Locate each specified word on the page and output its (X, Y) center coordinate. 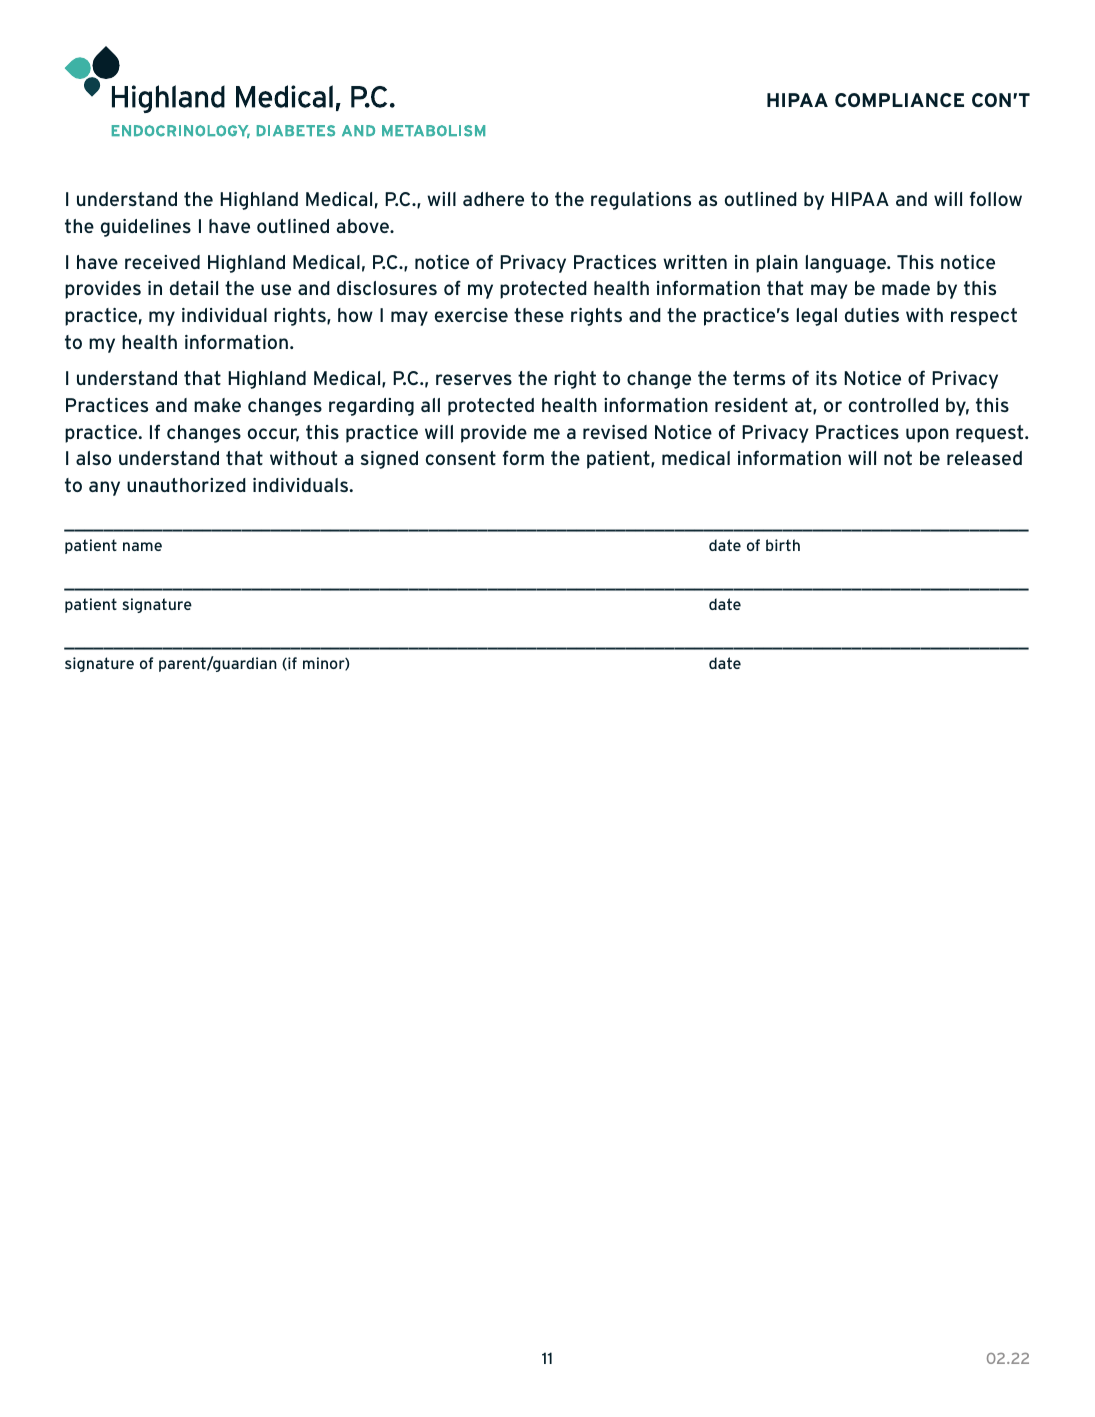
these (539, 315)
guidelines (146, 228)
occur (273, 435)
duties (872, 315)
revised (615, 432)
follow (996, 198)
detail (194, 288)
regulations (641, 201)
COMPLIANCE (899, 100)
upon (927, 435)
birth (783, 545)
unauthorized (186, 485)
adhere (493, 199)
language (847, 264)
